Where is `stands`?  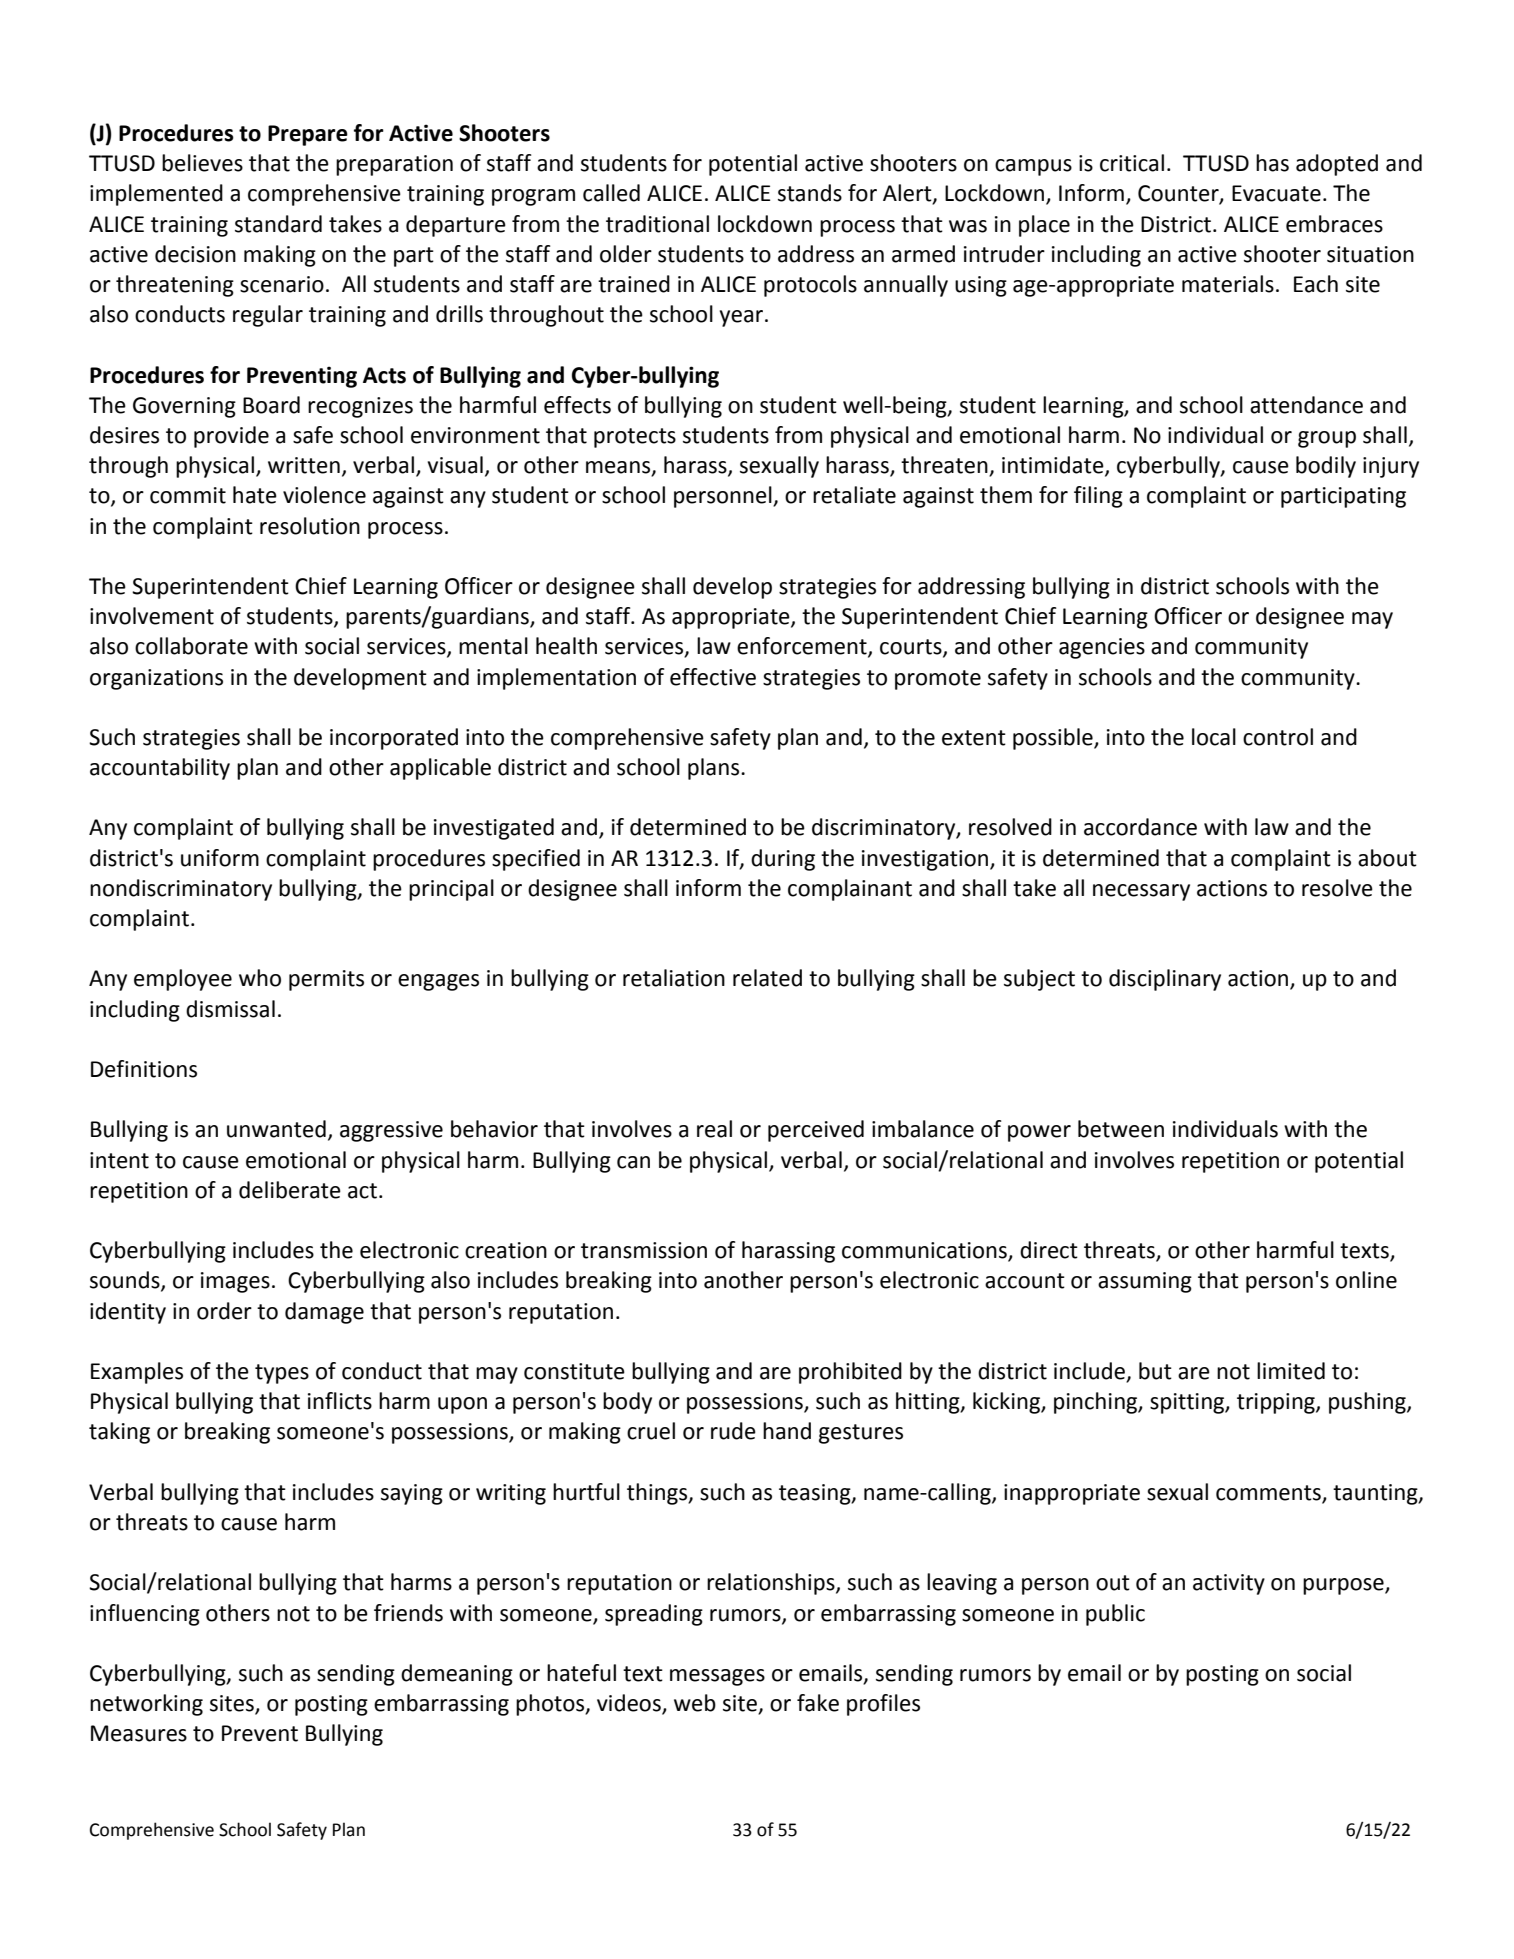
stands is located at coordinates (810, 193).
